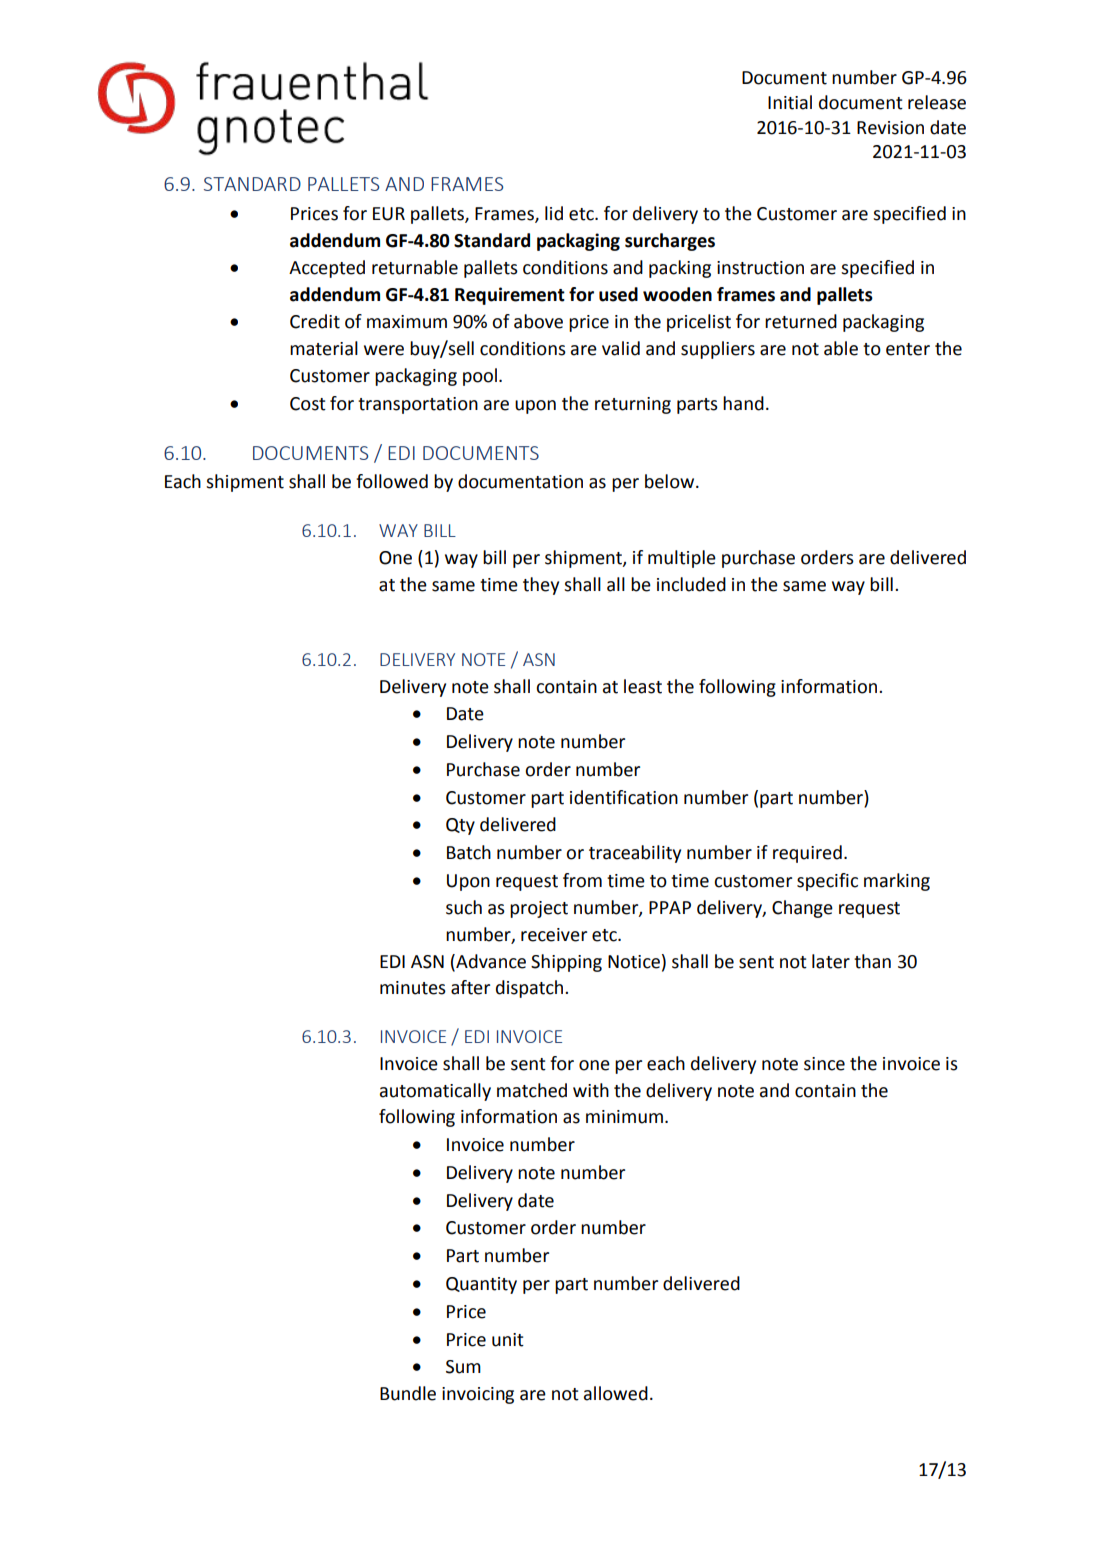 This screenshot has height=1553, width=1098. Describe the element at coordinates (807, 854) in the screenshot. I see `required` at that location.
